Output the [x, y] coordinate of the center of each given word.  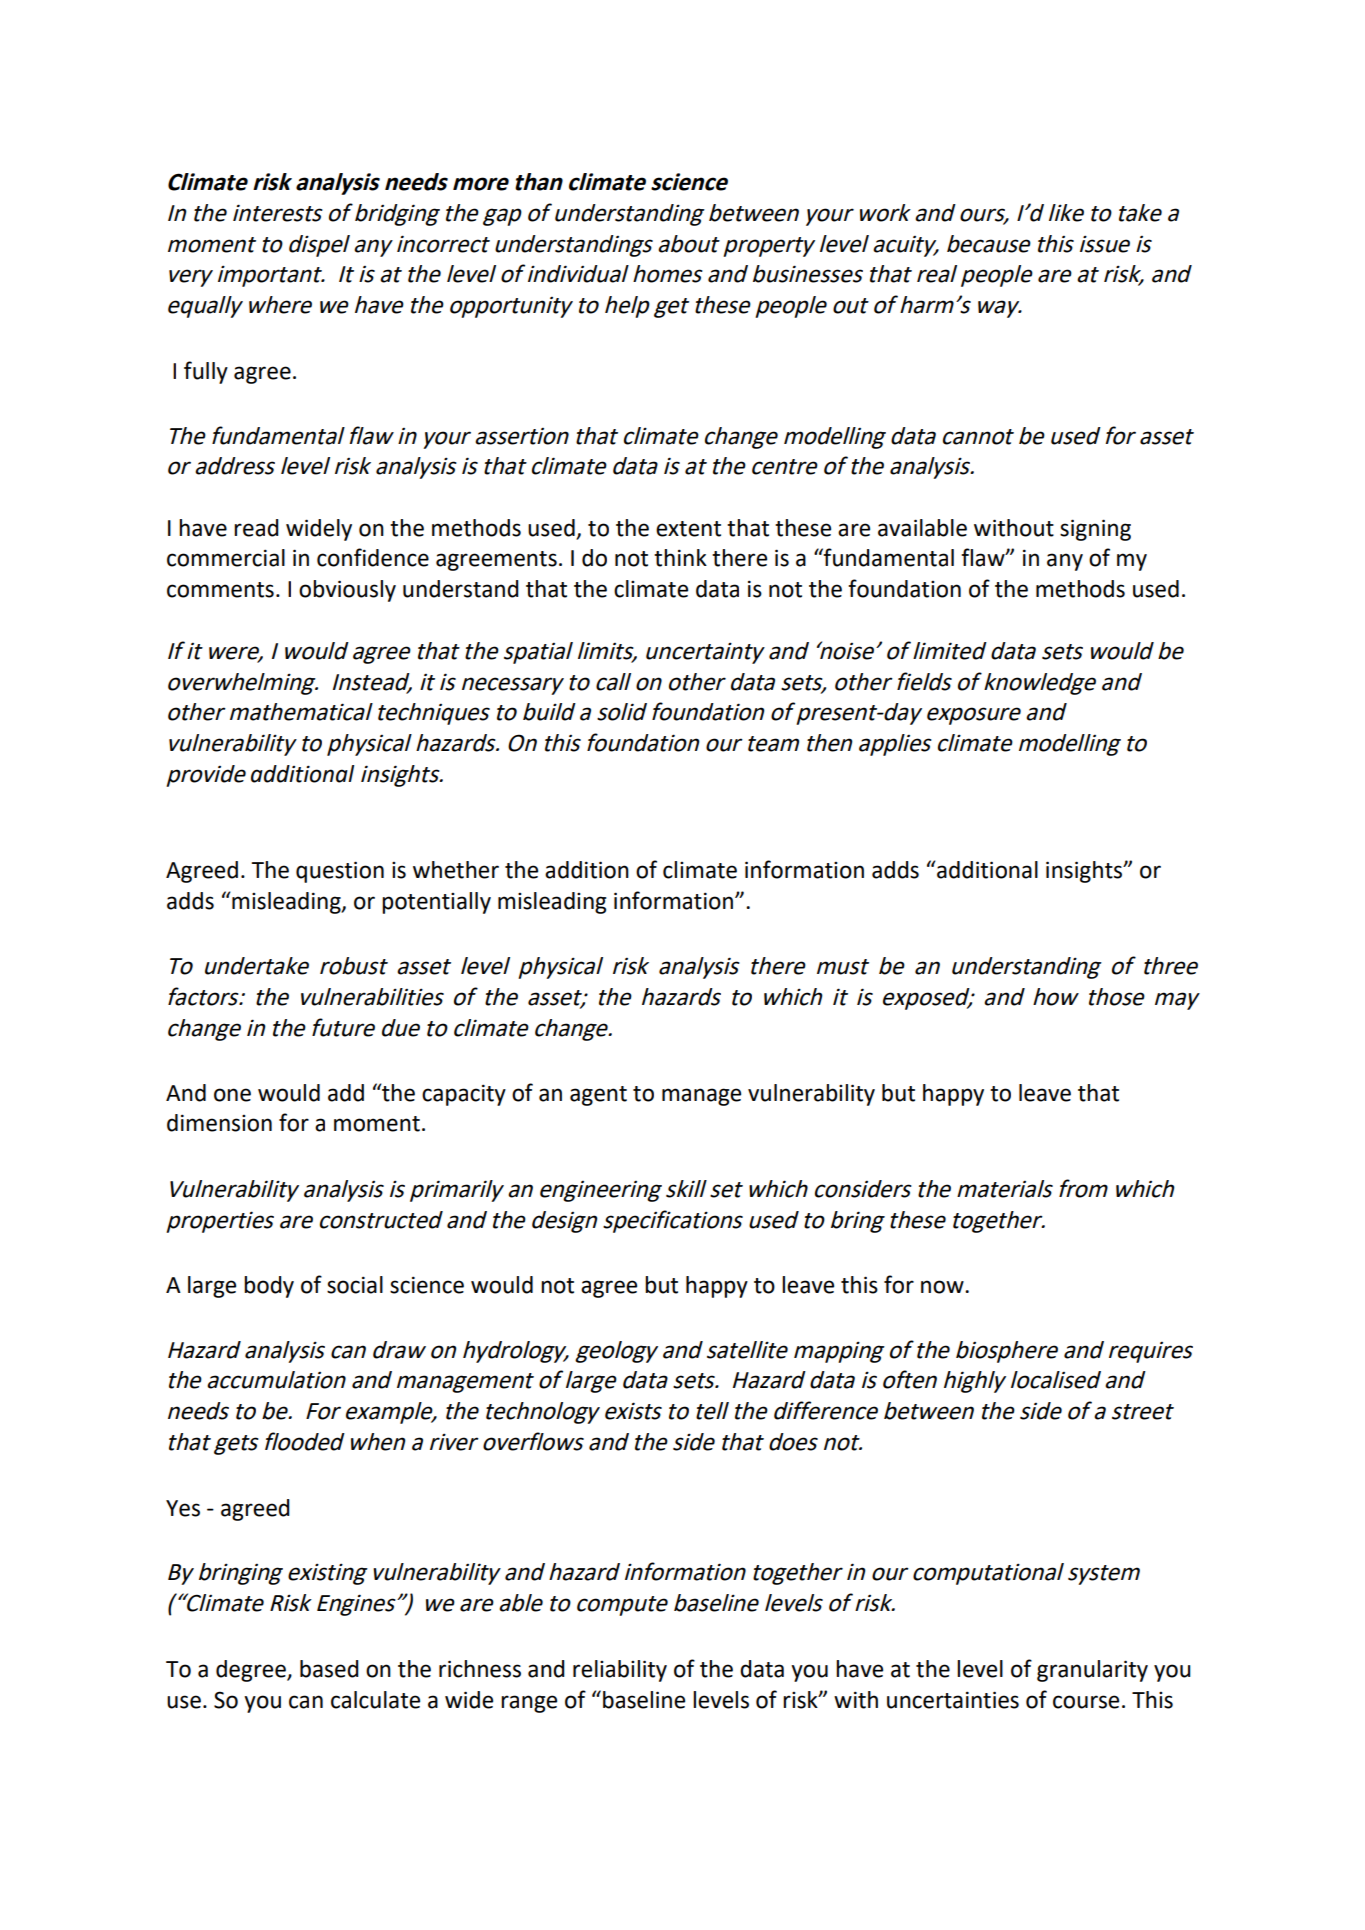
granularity [1092, 1671]
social [355, 1285]
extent [688, 529]
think [680, 558]
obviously [347, 591]
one [232, 1095]
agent [598, 1096]
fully [206, 372]
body [269, 1287]
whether [456, 870]
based [329, 1669]
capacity [464, 1095]
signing [1095, 530]
